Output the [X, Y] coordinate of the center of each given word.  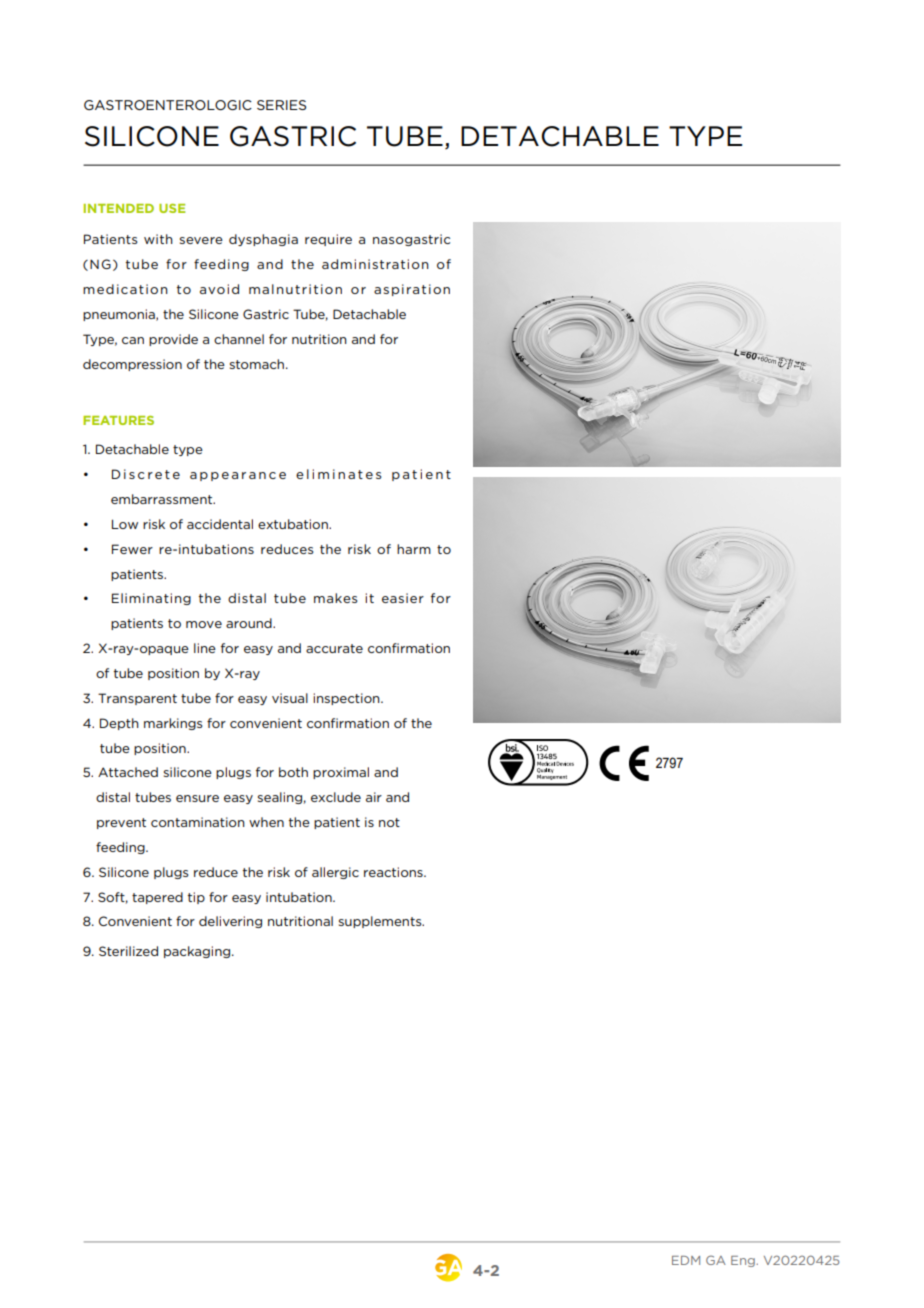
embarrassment [163, 499]
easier [403, 598]
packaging [198, 952]
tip [196, 898]
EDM [686, 1260]
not [389, 822]
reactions [394, 872]
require [328, 240]
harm [414, 549]
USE [172, 208]
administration [375, 264]
